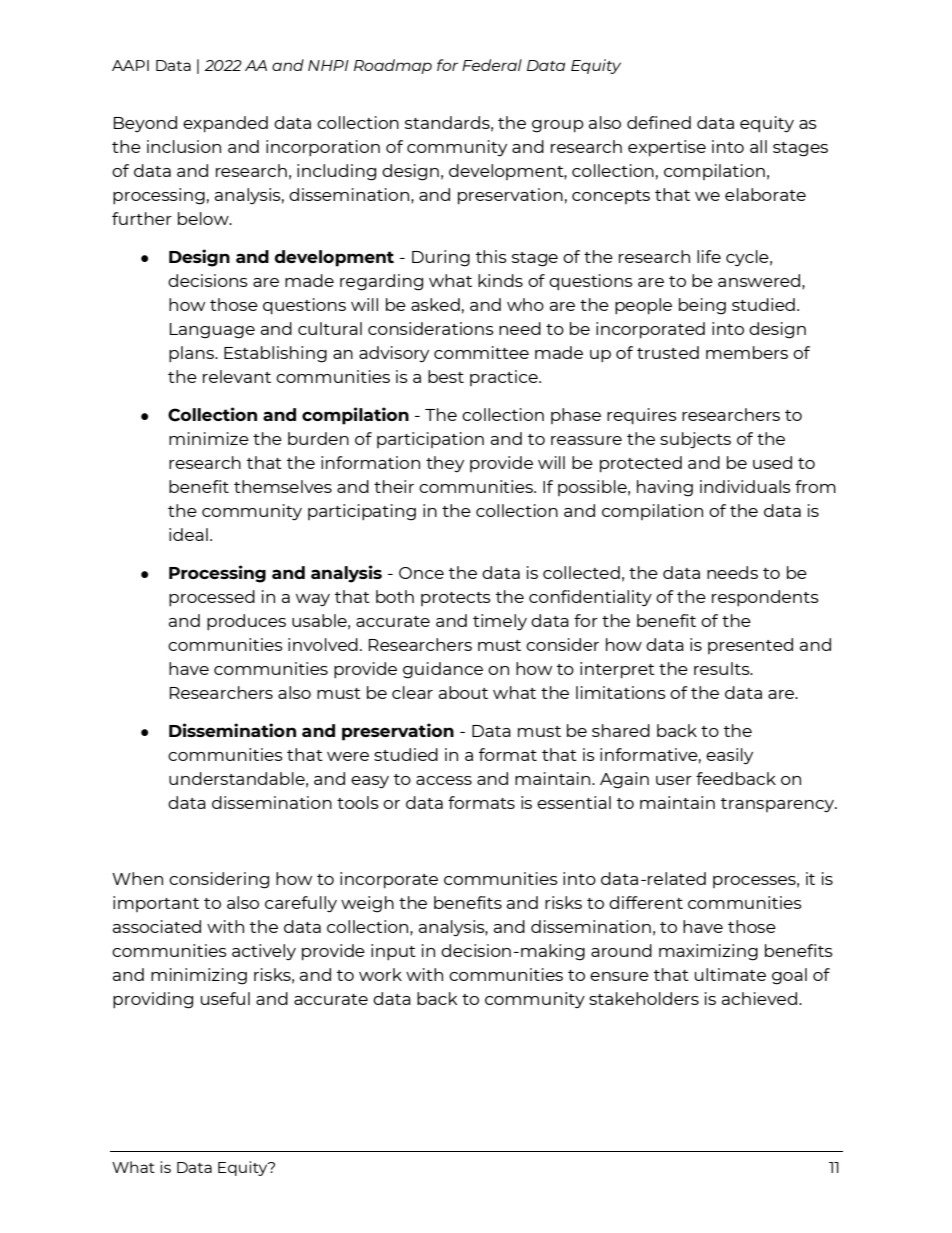 This screenshot has height=1233, width=952. What do you see at coordinates (492, 65) in the screenshot?
I see `Federal` at bounding box center [492, 65].
